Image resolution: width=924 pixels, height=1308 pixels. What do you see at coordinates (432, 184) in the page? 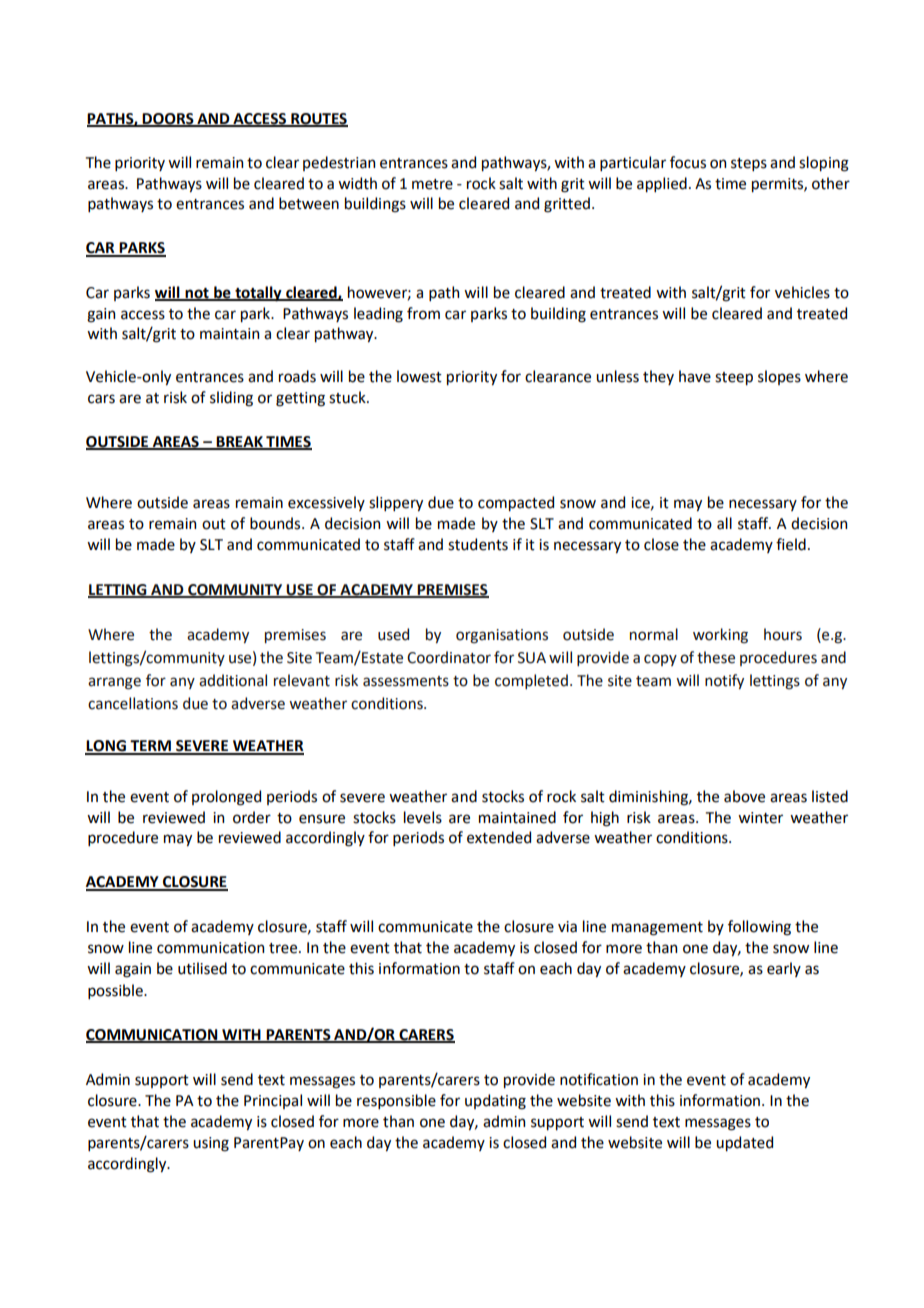
I see `metre` at bounding box center [432, 184].
